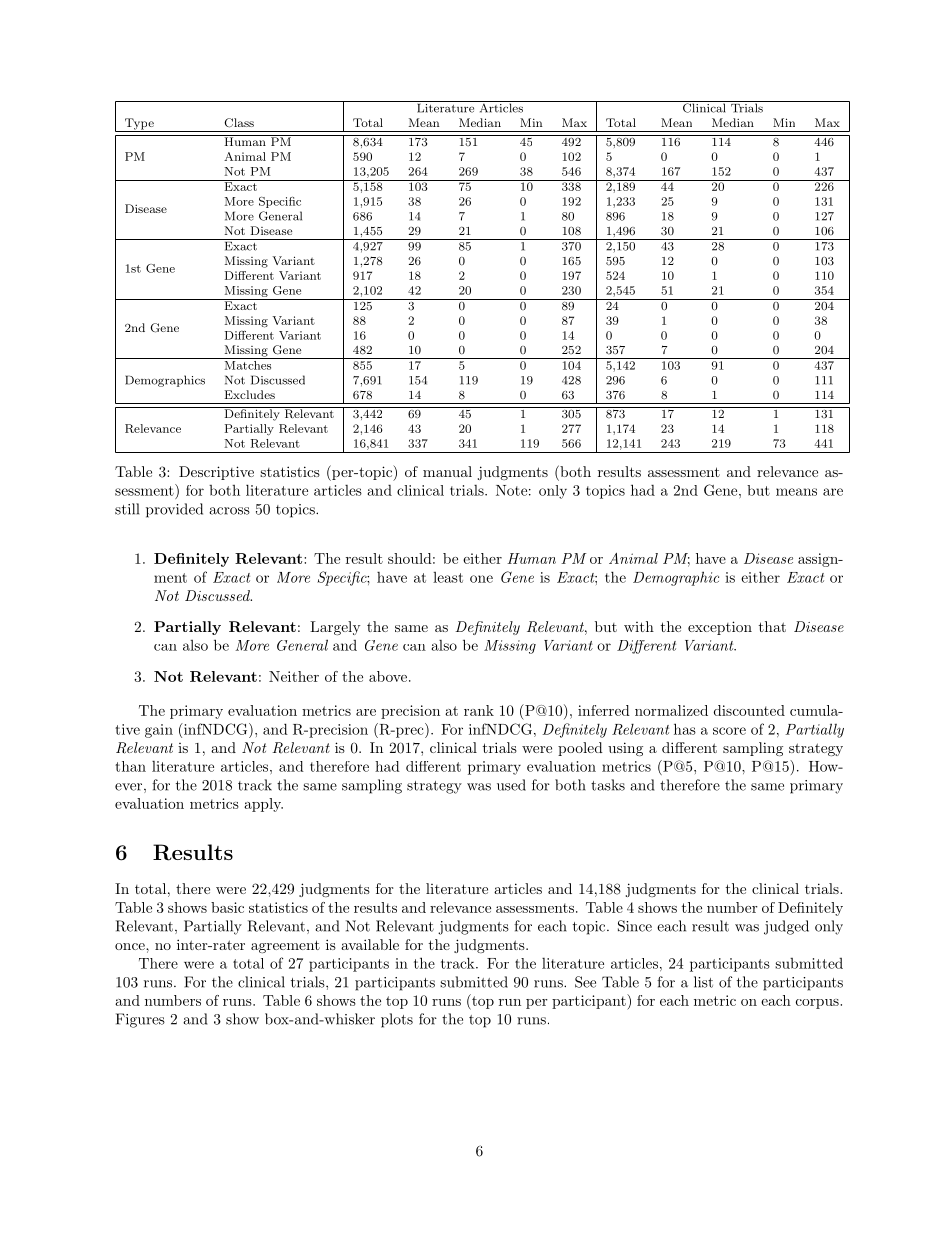 This document has height=1233, width=952. I want to click on Figures, so click(140, 1020).
